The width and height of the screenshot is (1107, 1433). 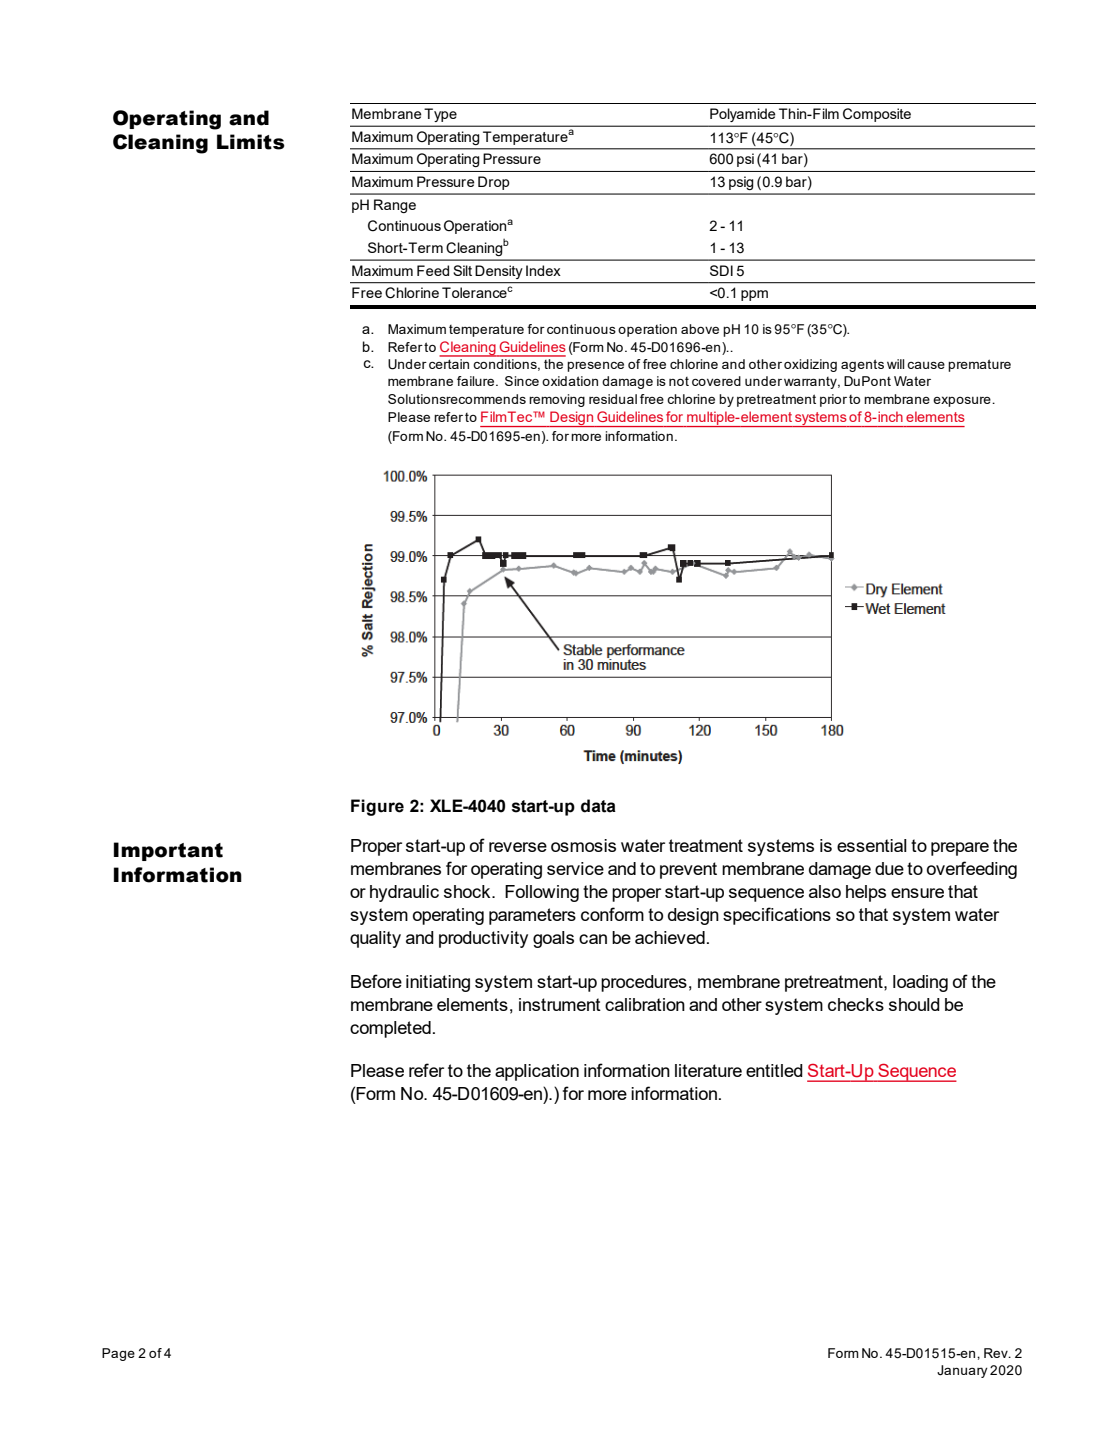 What do you see at coordinates (872, 845) in the screenshot?
I see `essential` at bounding box center [872, 845].
